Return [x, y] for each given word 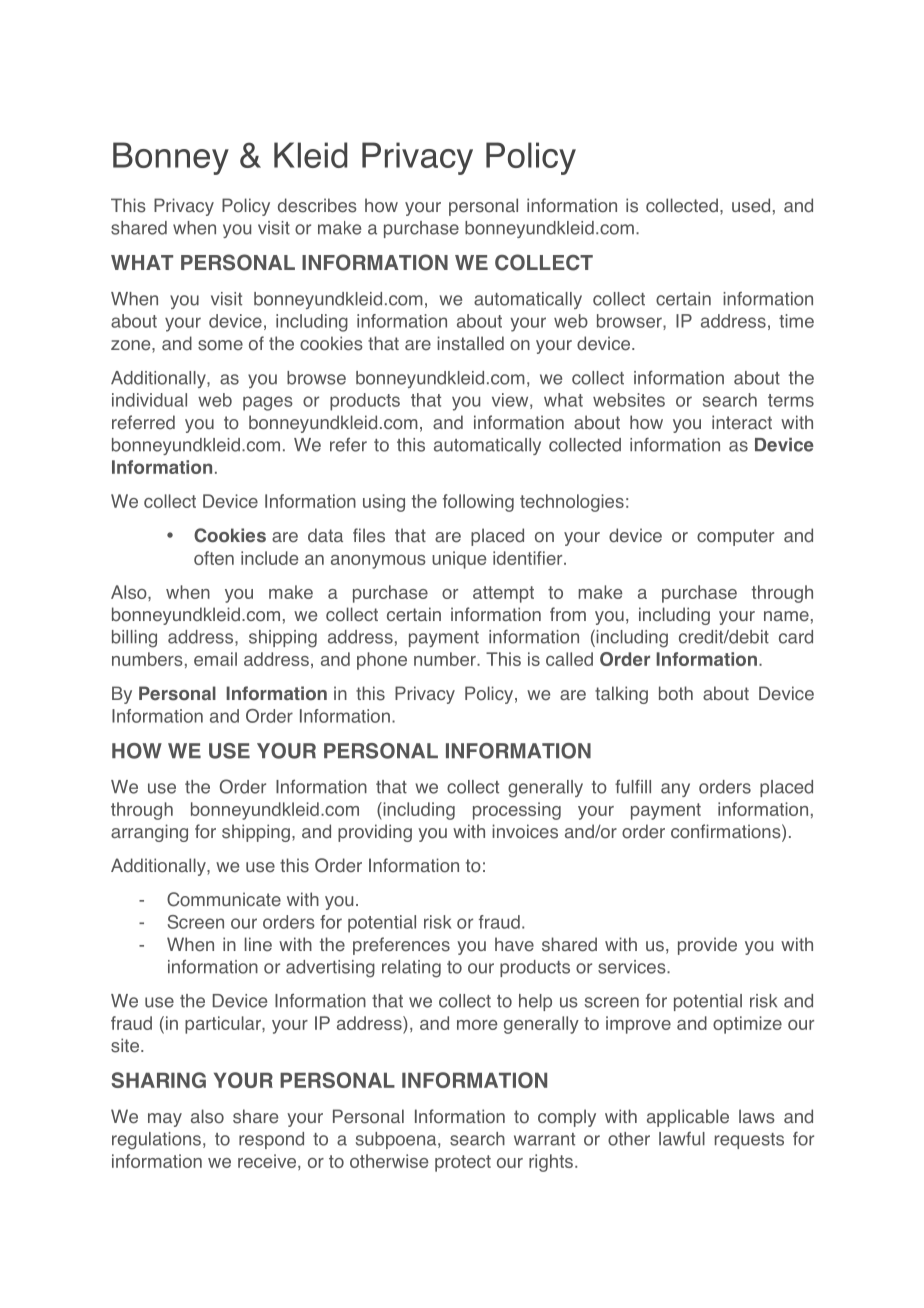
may [165, 1120]
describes [317, 205]
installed [470, 343]
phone [382, 661]
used [751, 205]
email [215, 659]
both [676, 693]
